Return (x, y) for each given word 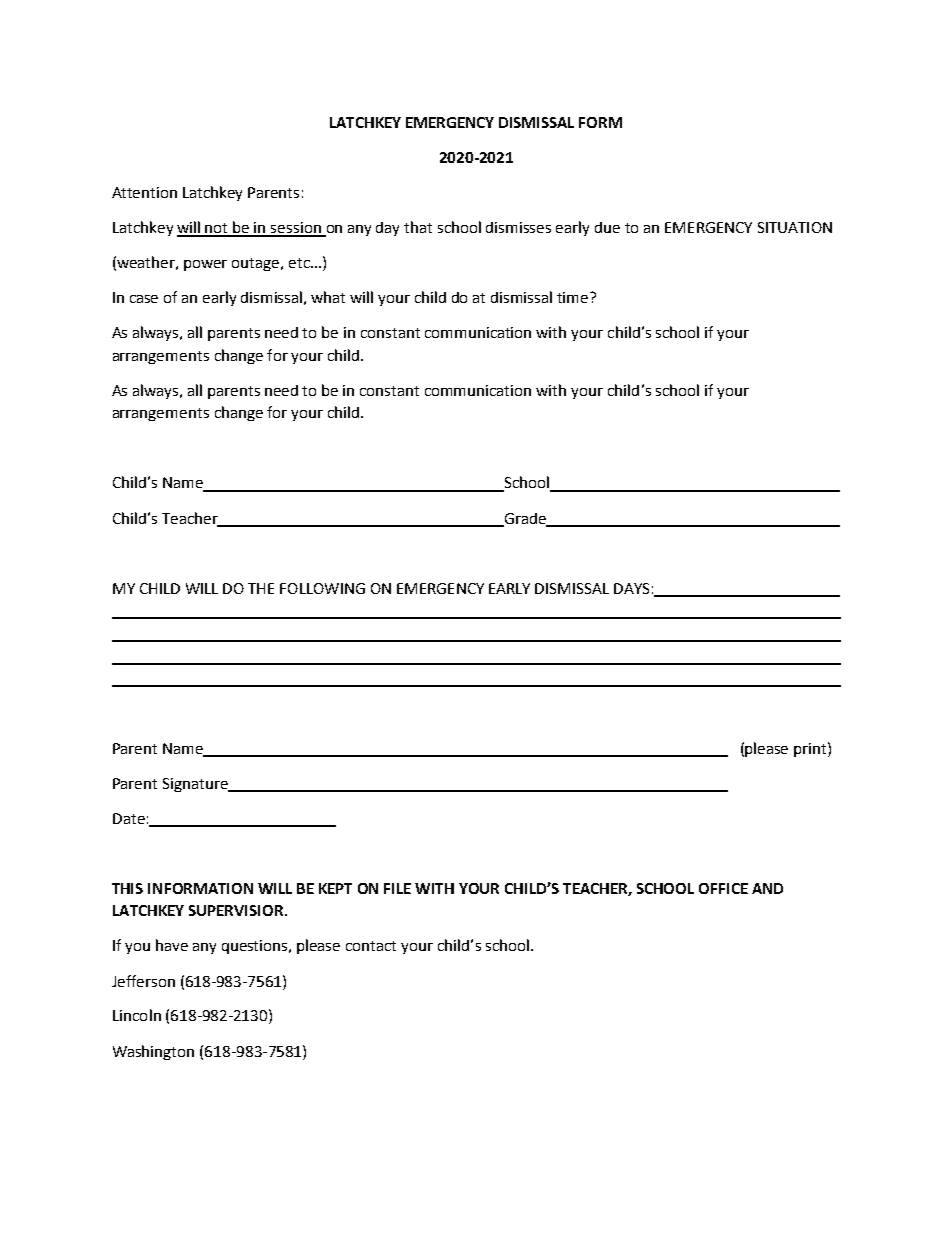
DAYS (631, 588)
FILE (397, 888)
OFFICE (723, 888)
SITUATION (795, 227)
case (144, 299)
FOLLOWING (322, 588)
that (418, 227)
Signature (196, 785)
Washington (153, 1052)
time (574, 297)
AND (767, 888)
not (217, 229)
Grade (525, 519)
